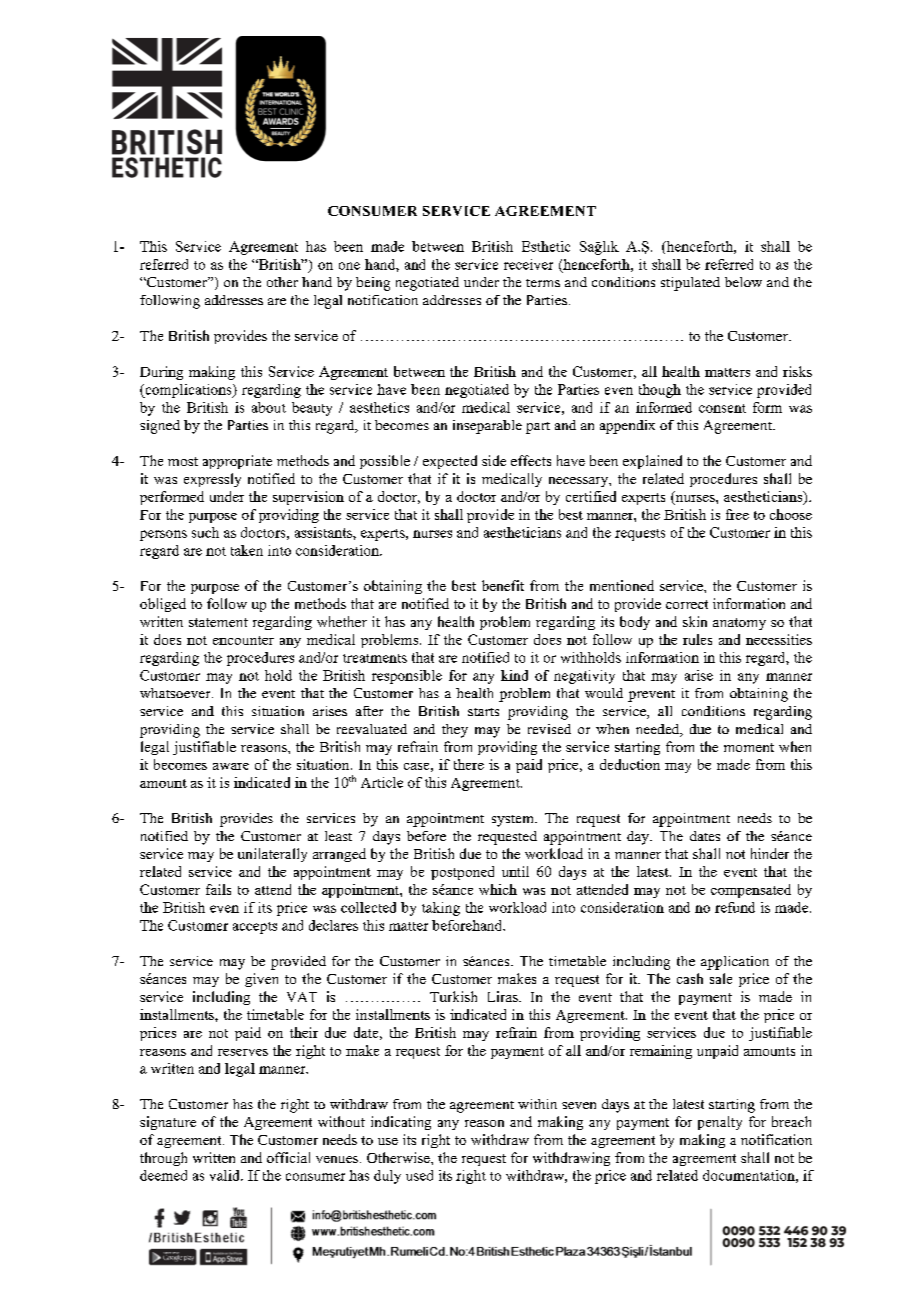 The height and width of the image is (1308, 924). Describe the element at coordinates (226, 1175) in the image. I see `valid` at that location.
